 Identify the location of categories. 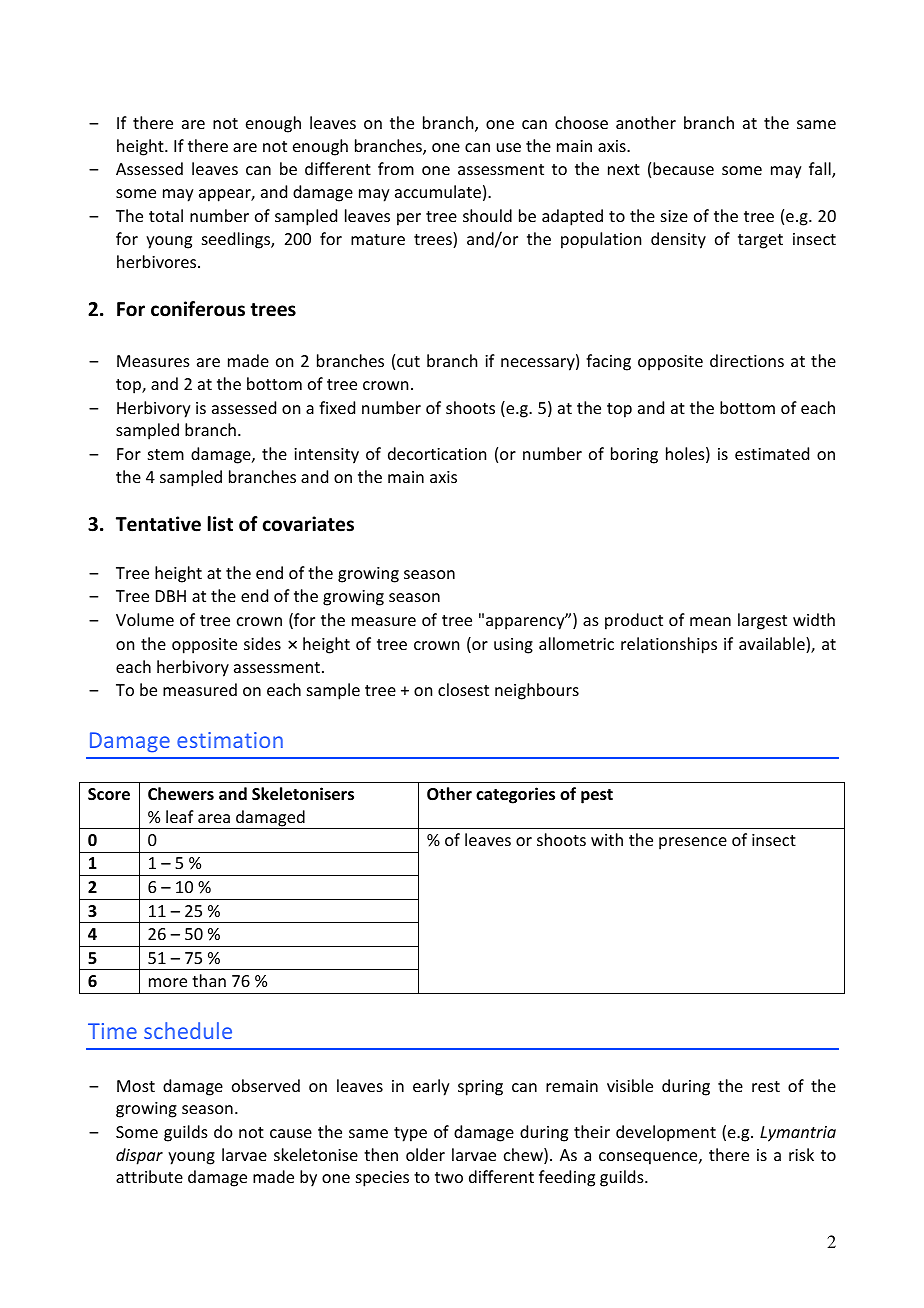
(515, 795).
